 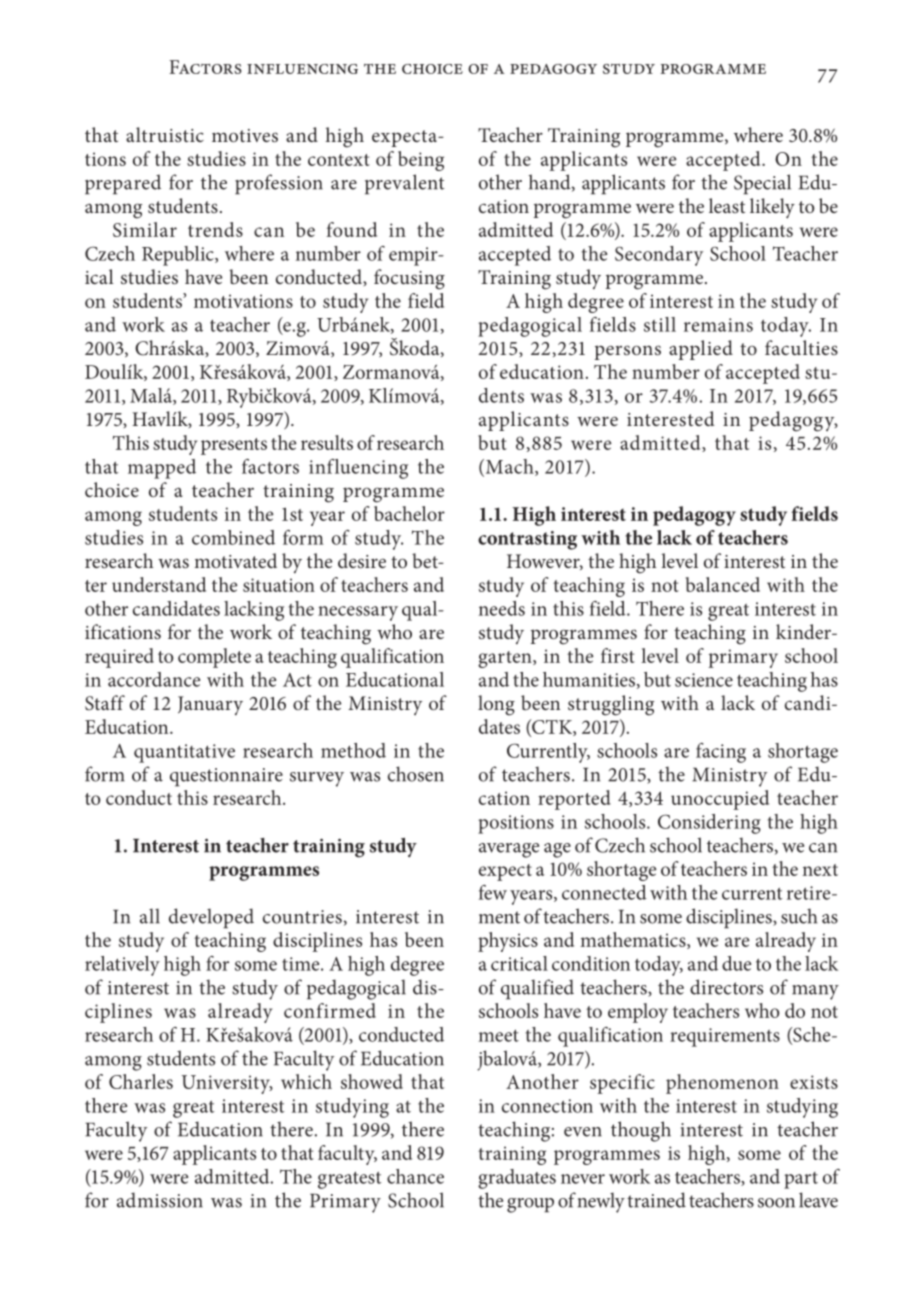 What do you see at coordinates (415, 1176) in the image?
I see `chance` at bounding box center [415, 1176].
